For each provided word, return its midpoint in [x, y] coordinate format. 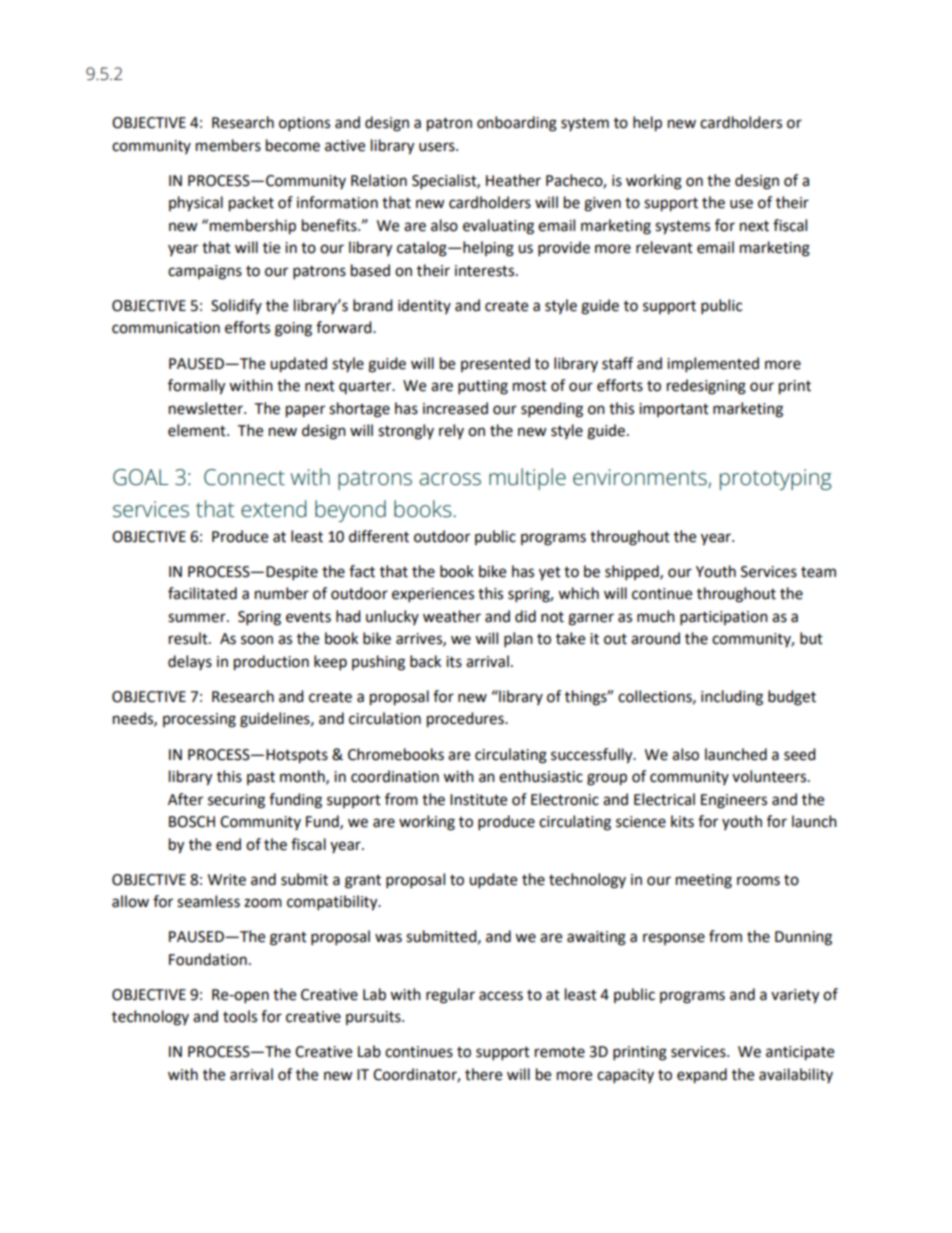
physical [196, 204]
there [483, 1074]
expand [702, 1076]
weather [452, 616]
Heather [513, 180]
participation [724, 618]
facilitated [202, 593]
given [602, 204]
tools [240, 1016]
